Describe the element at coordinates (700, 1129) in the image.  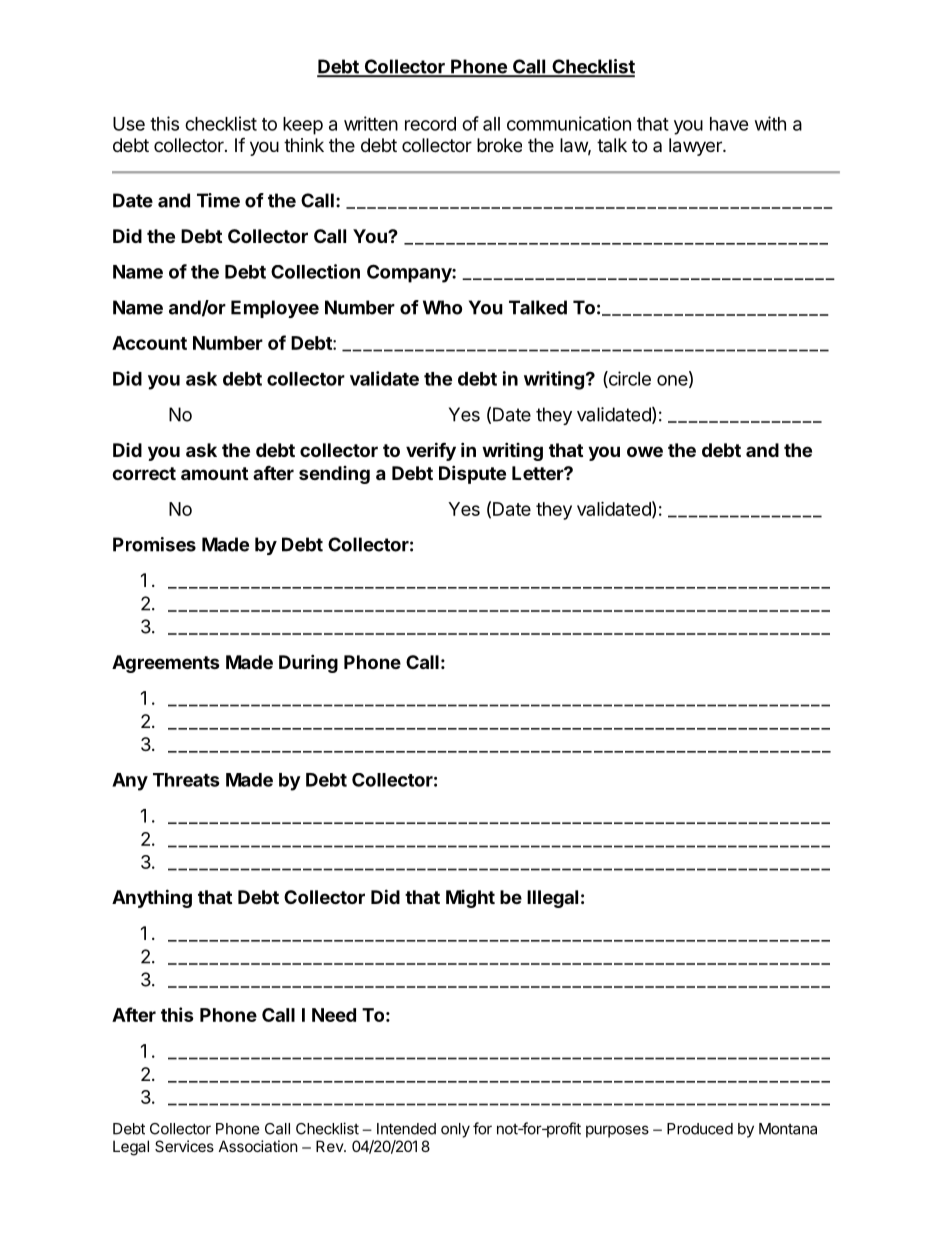
I see `Produced` at that location.
